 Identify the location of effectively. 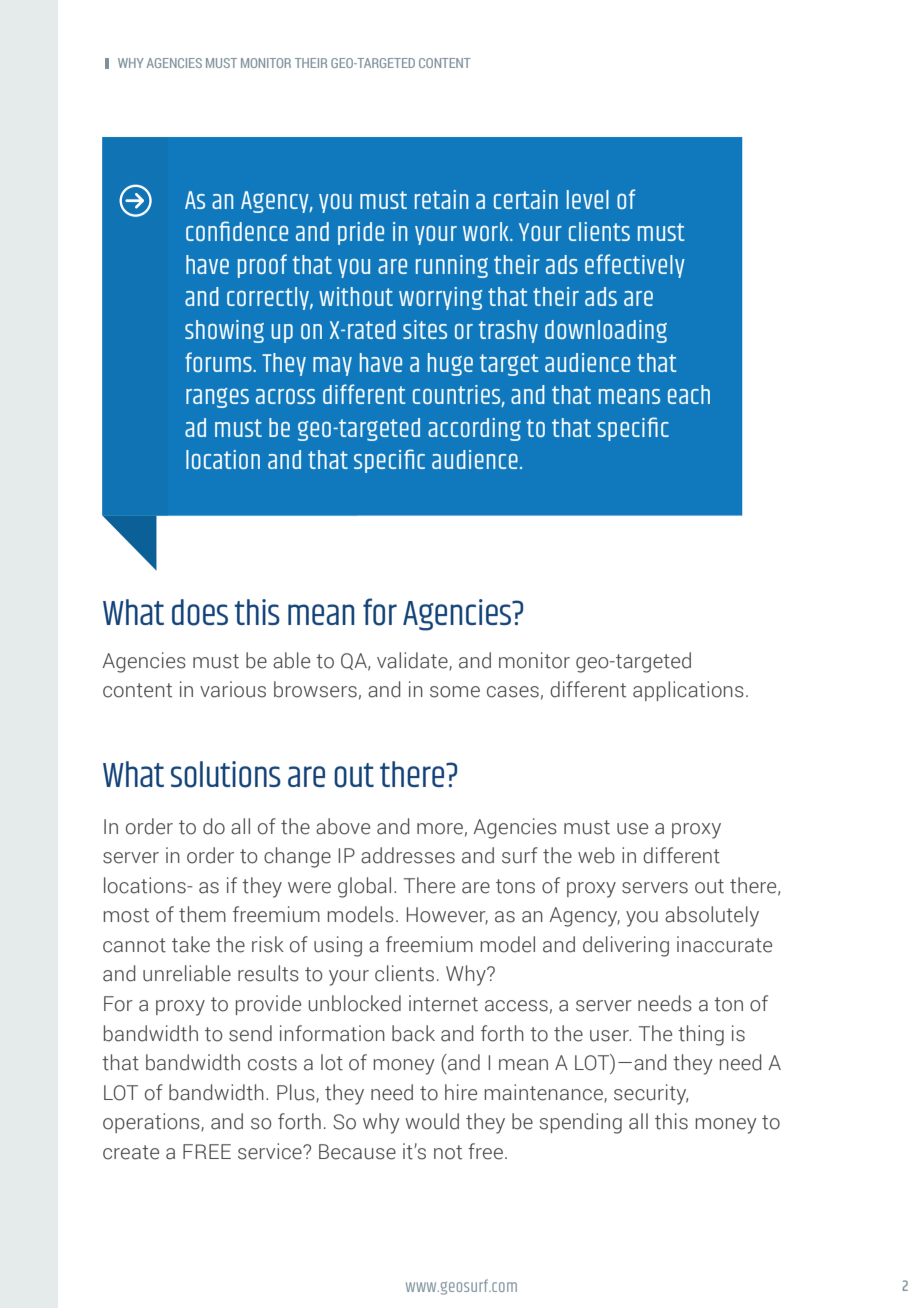
(635, 266).
